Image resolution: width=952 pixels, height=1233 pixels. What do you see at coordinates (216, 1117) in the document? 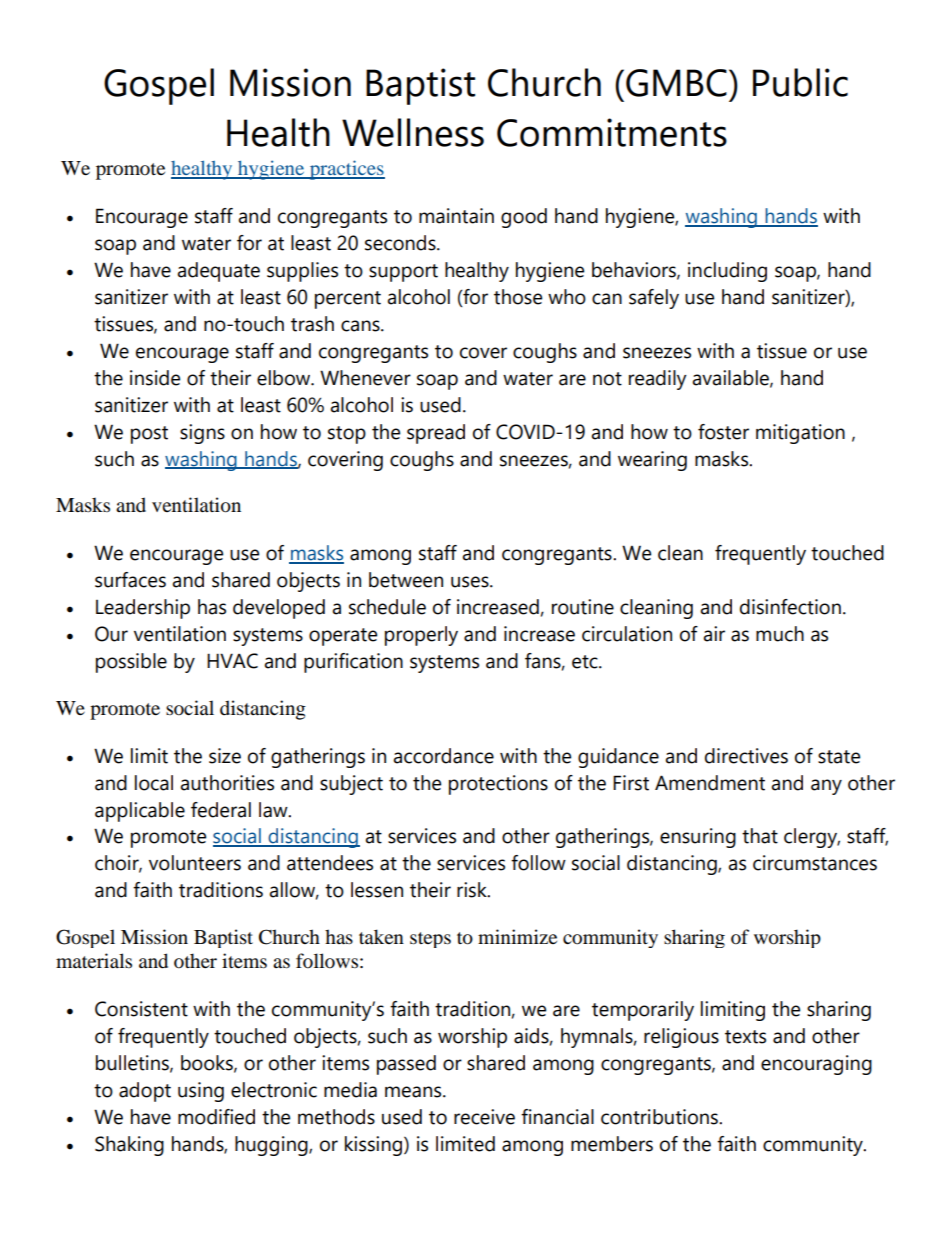
I see `modified` at bounding box center [216, 1117].
